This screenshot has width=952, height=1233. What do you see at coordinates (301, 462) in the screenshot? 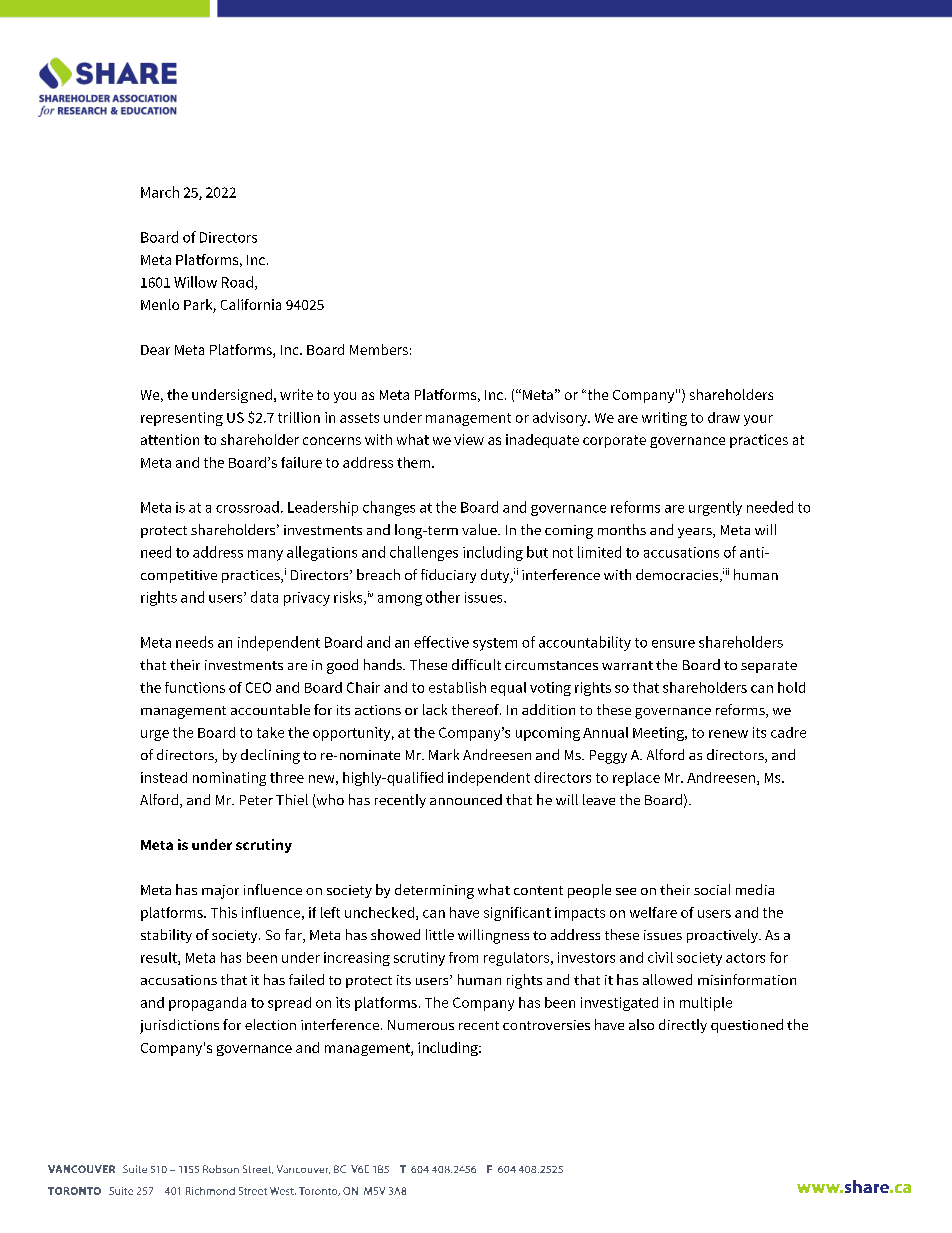
I see `failure` at bounding box center [301, 462].
